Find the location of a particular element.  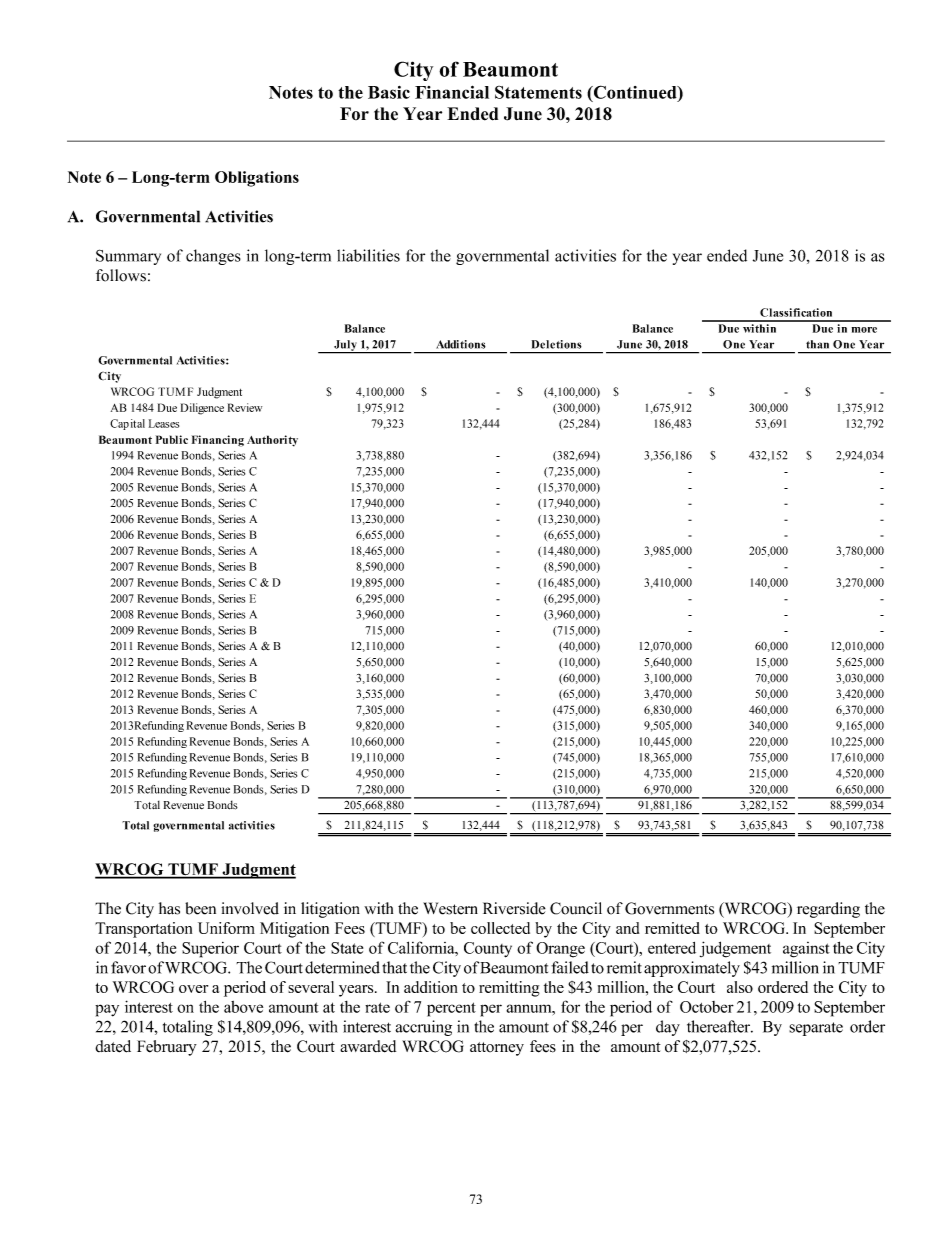

Authority is located at coordinates (272, 441).
